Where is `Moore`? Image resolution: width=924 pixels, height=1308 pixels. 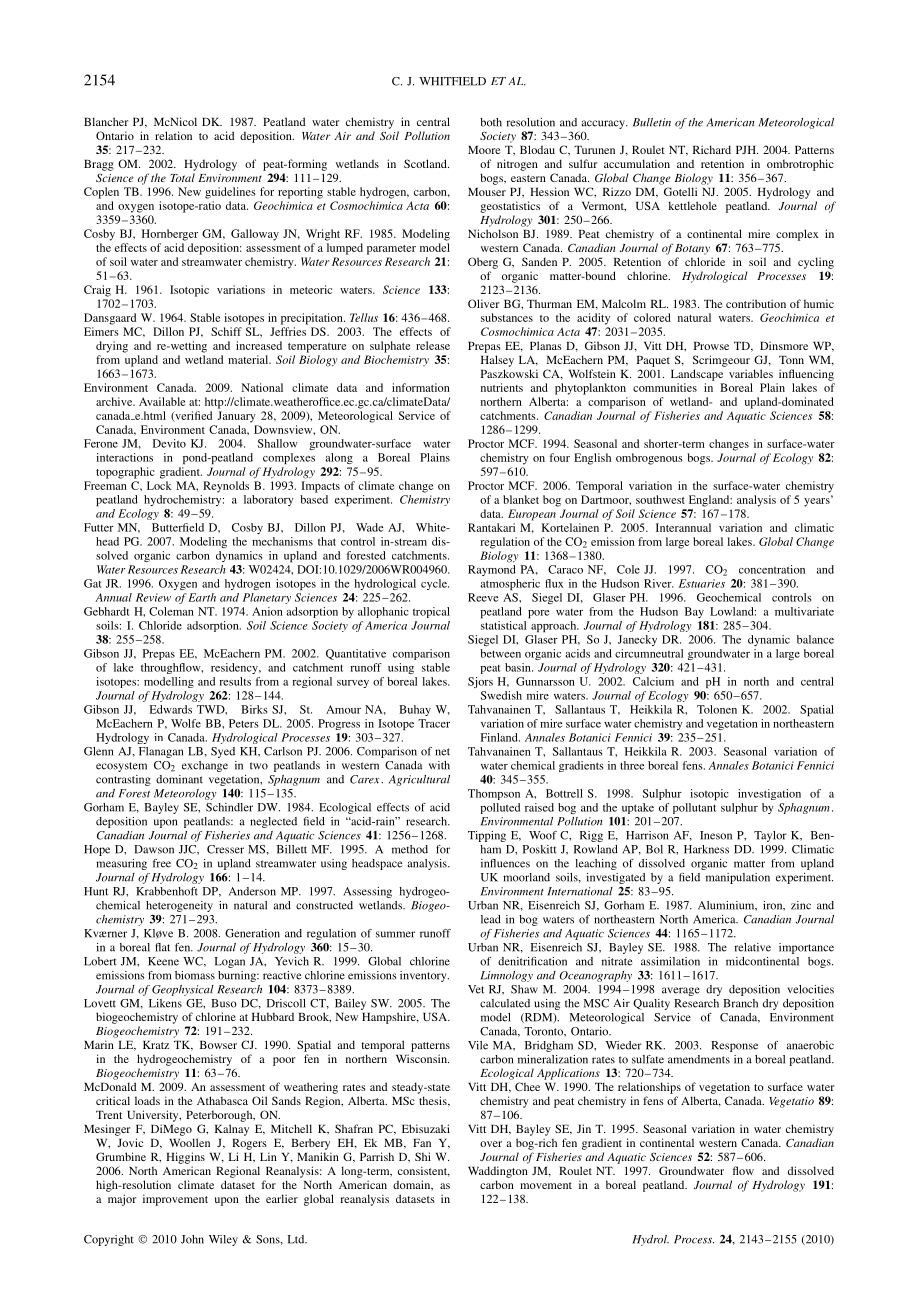
Moore is located at coordinates (484, 150).
